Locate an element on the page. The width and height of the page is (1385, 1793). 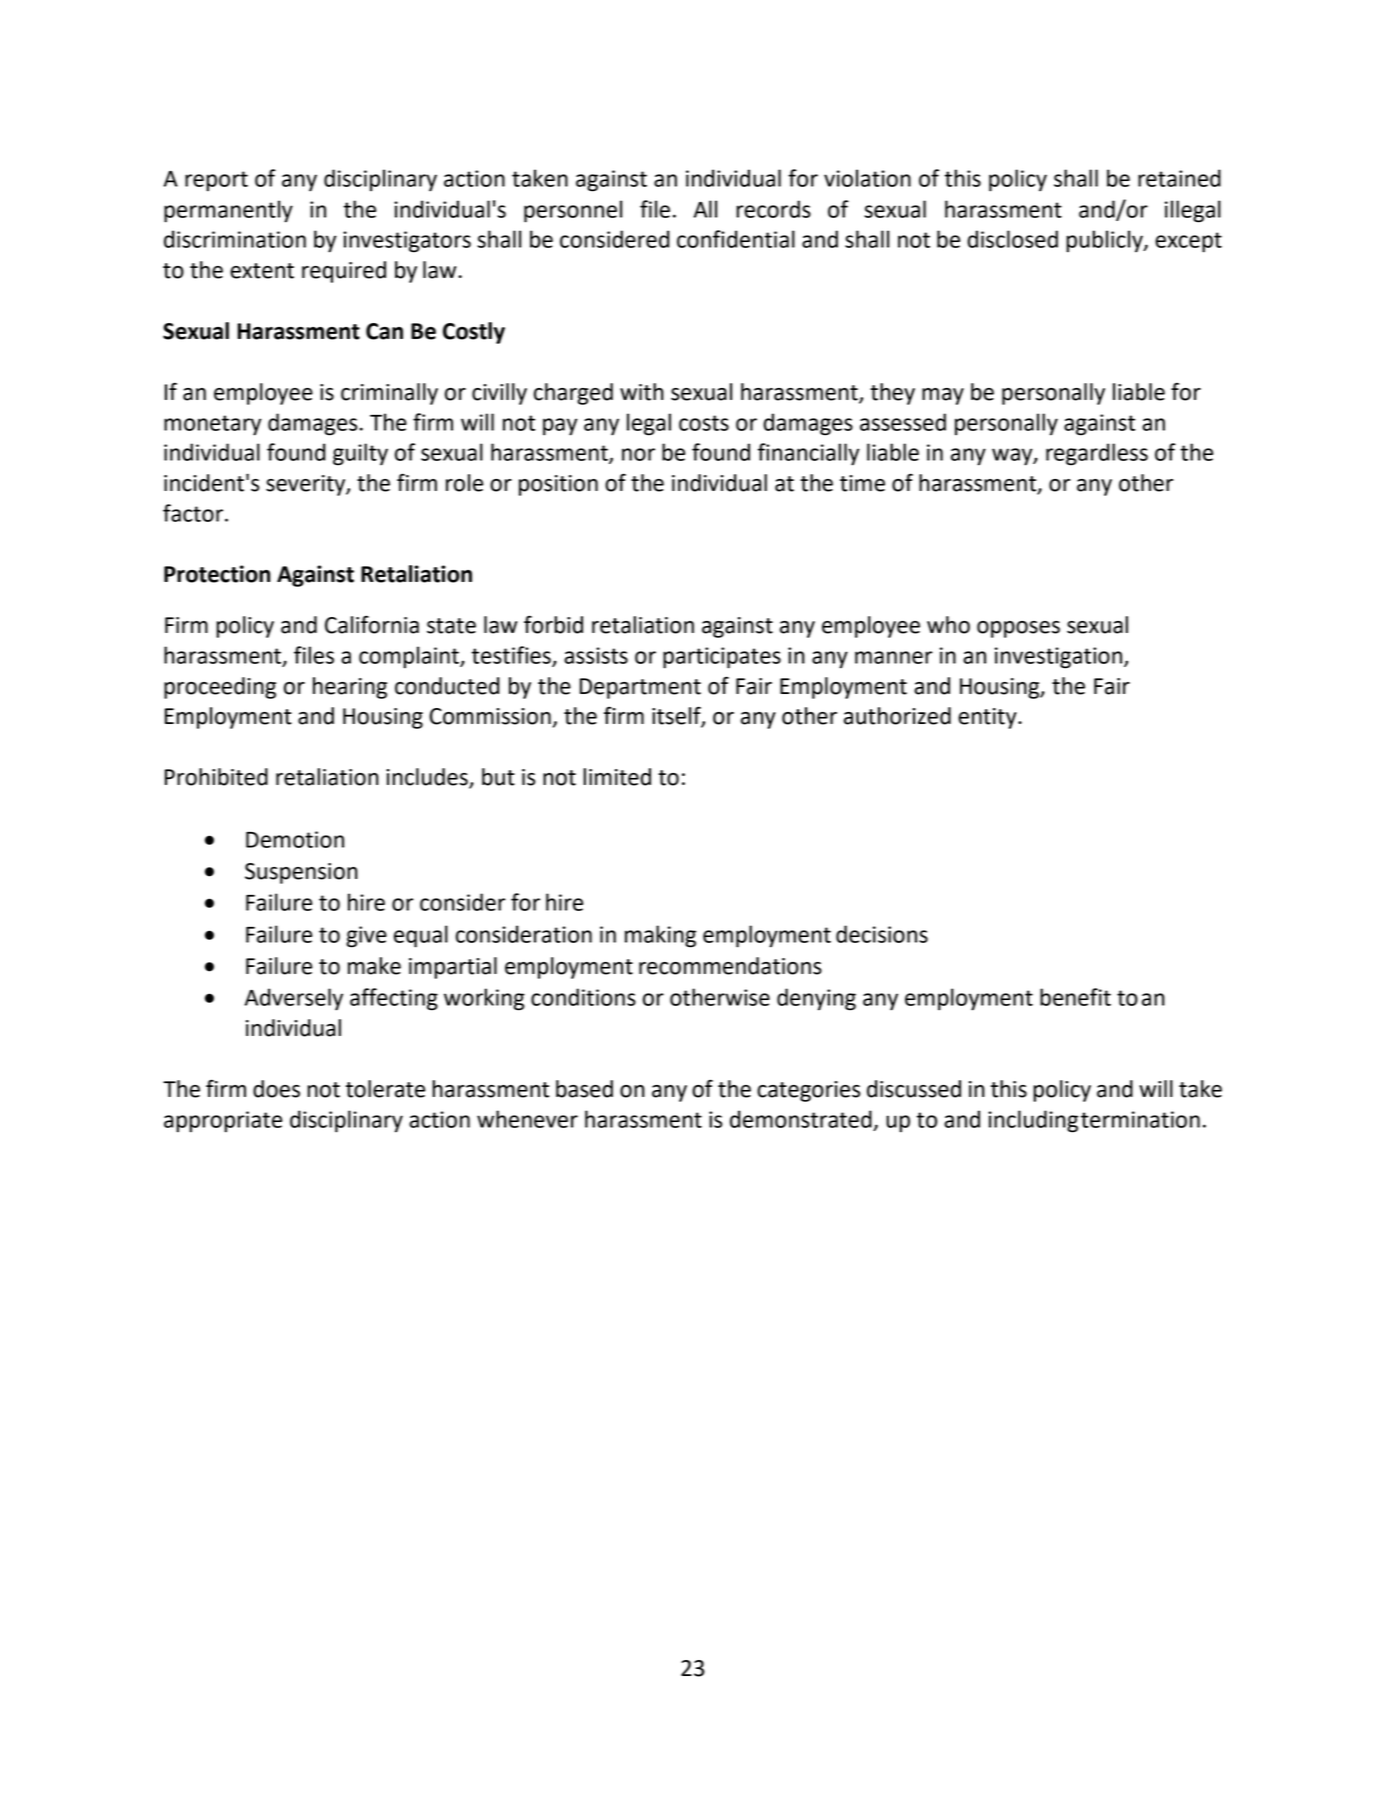
publicly is located at coordinates (1105, 241).
